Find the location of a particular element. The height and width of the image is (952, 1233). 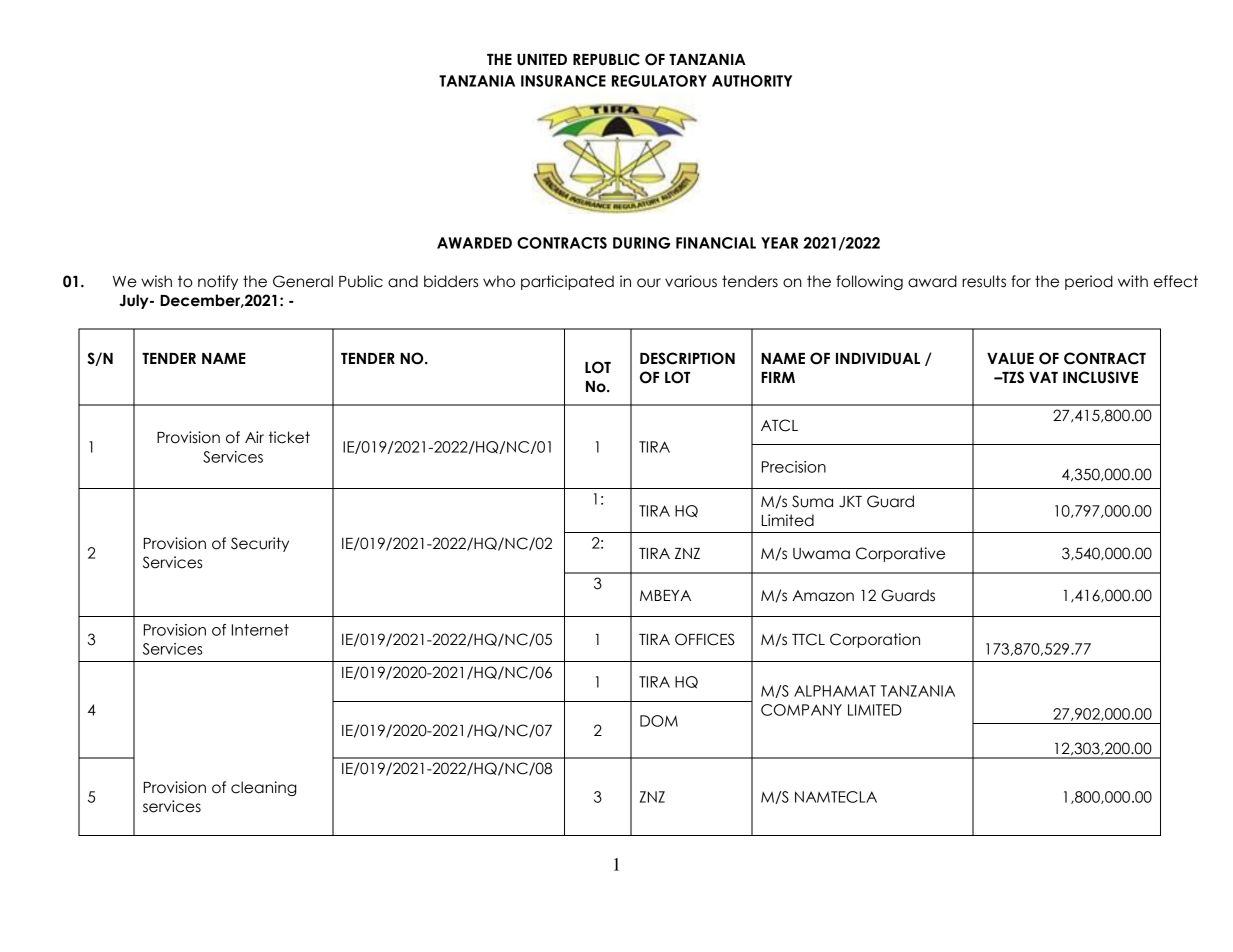

General is located at coordinates (303, 281).
